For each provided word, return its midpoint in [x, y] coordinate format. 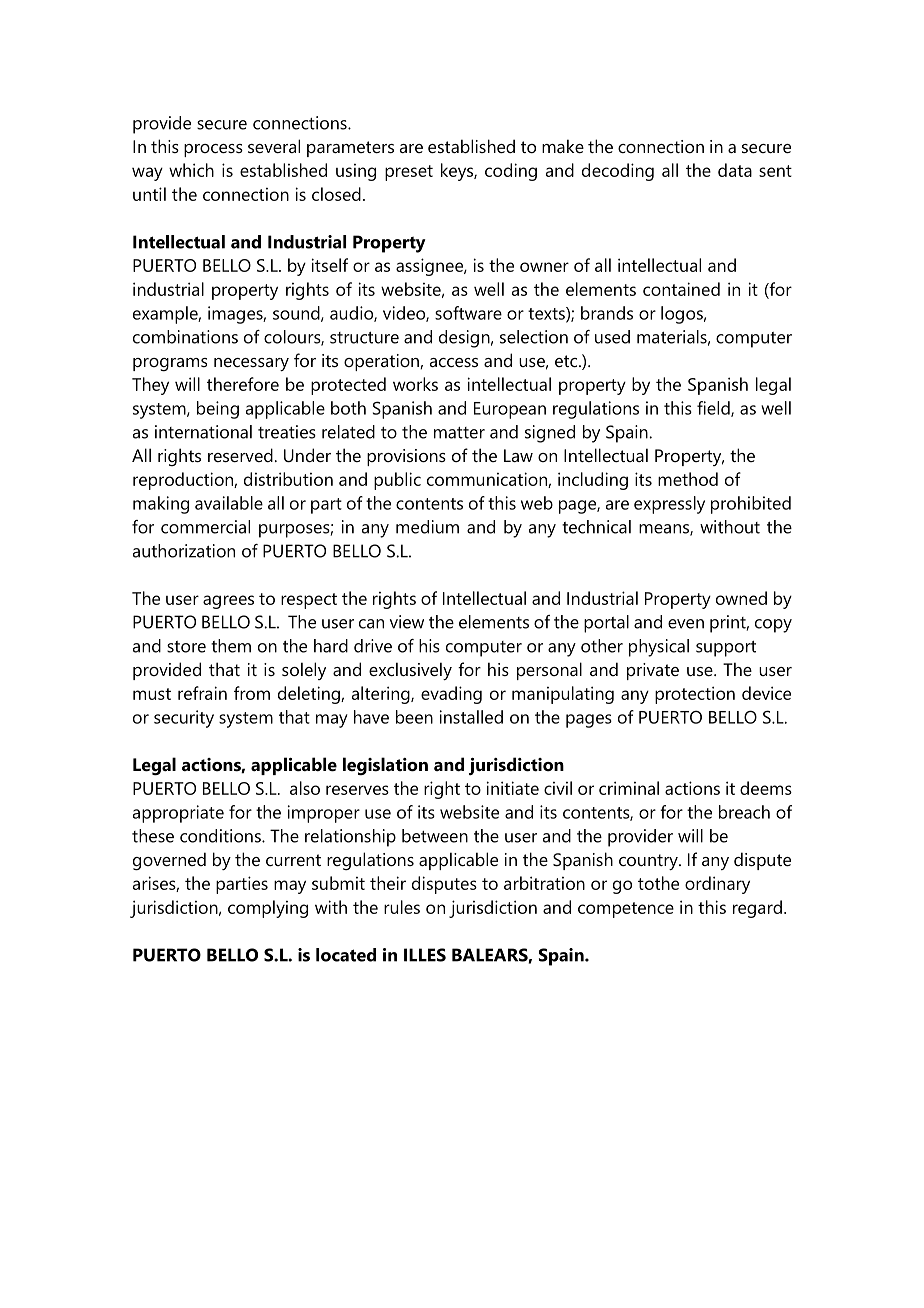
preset [409, 173]
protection [695, 695]
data [735, 170]
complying [268, 909]
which [191, 170]
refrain [202, 693]
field [714, 409]
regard [757, 909]
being [218, 410]
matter [459, 433]
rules [402, 907]
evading [451, 695]
